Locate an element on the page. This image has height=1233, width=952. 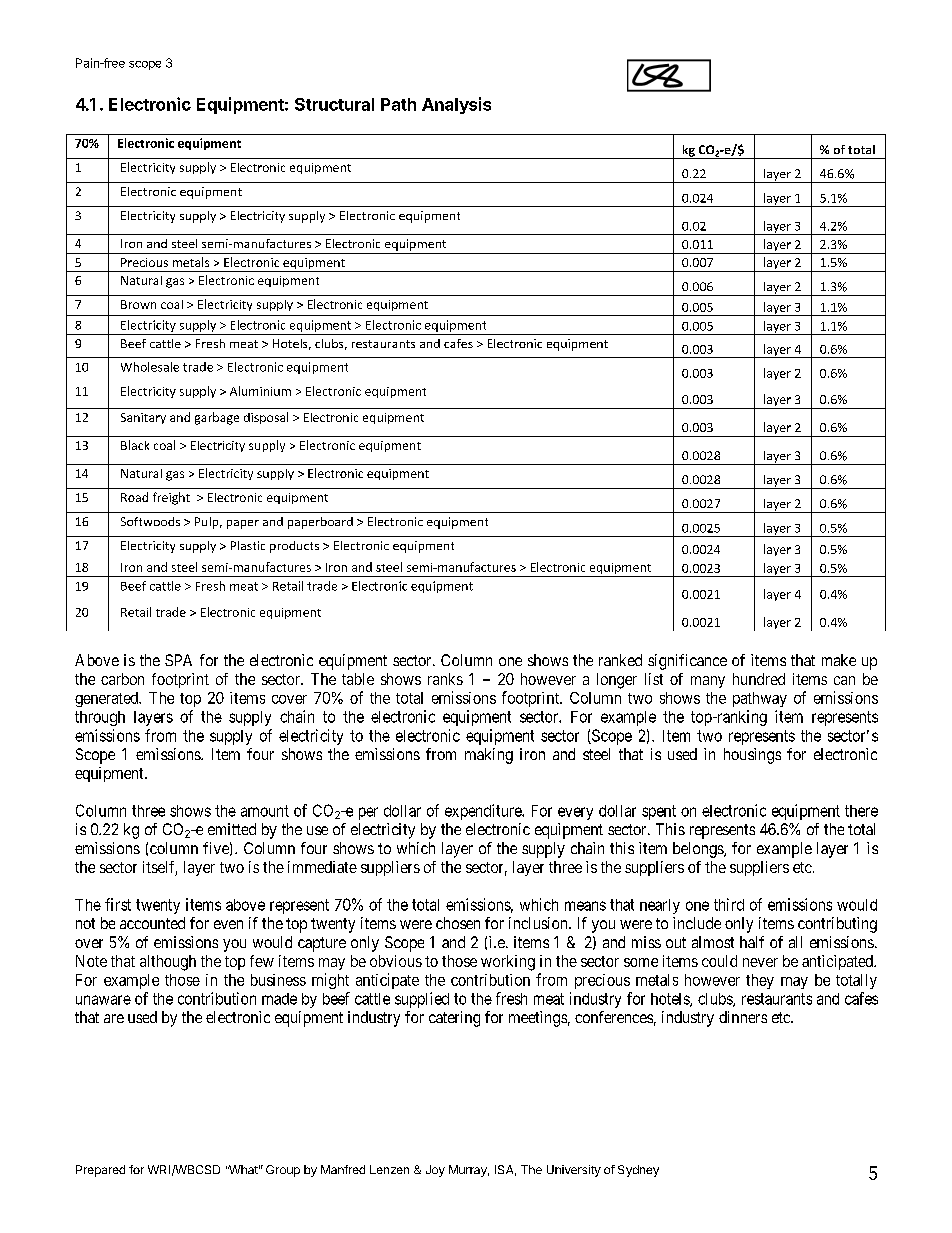
Aluminium is located at coordinates (260, 391).
